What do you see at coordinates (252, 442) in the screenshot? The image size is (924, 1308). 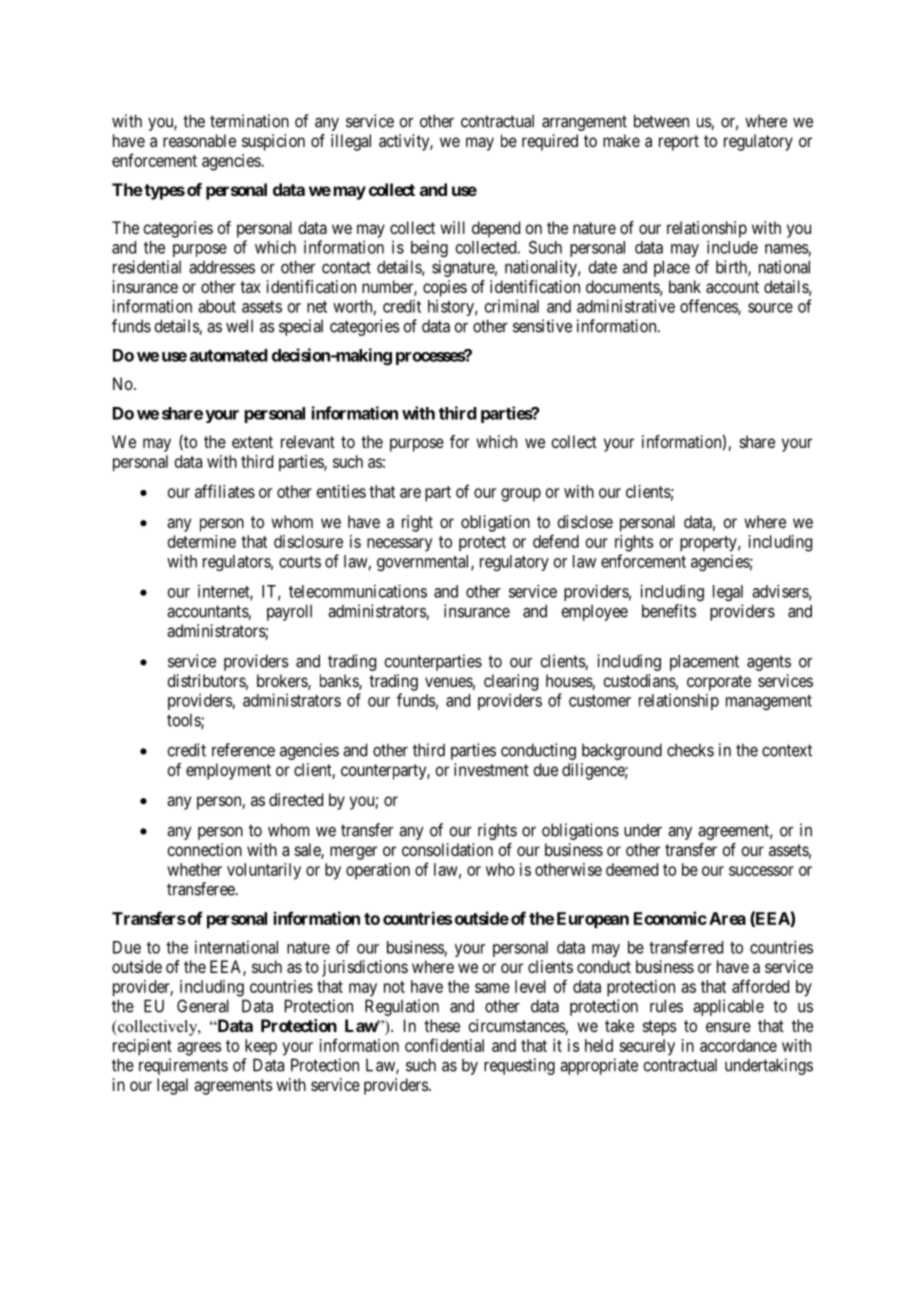 I see `extent` at bounding box center [252, 442].
